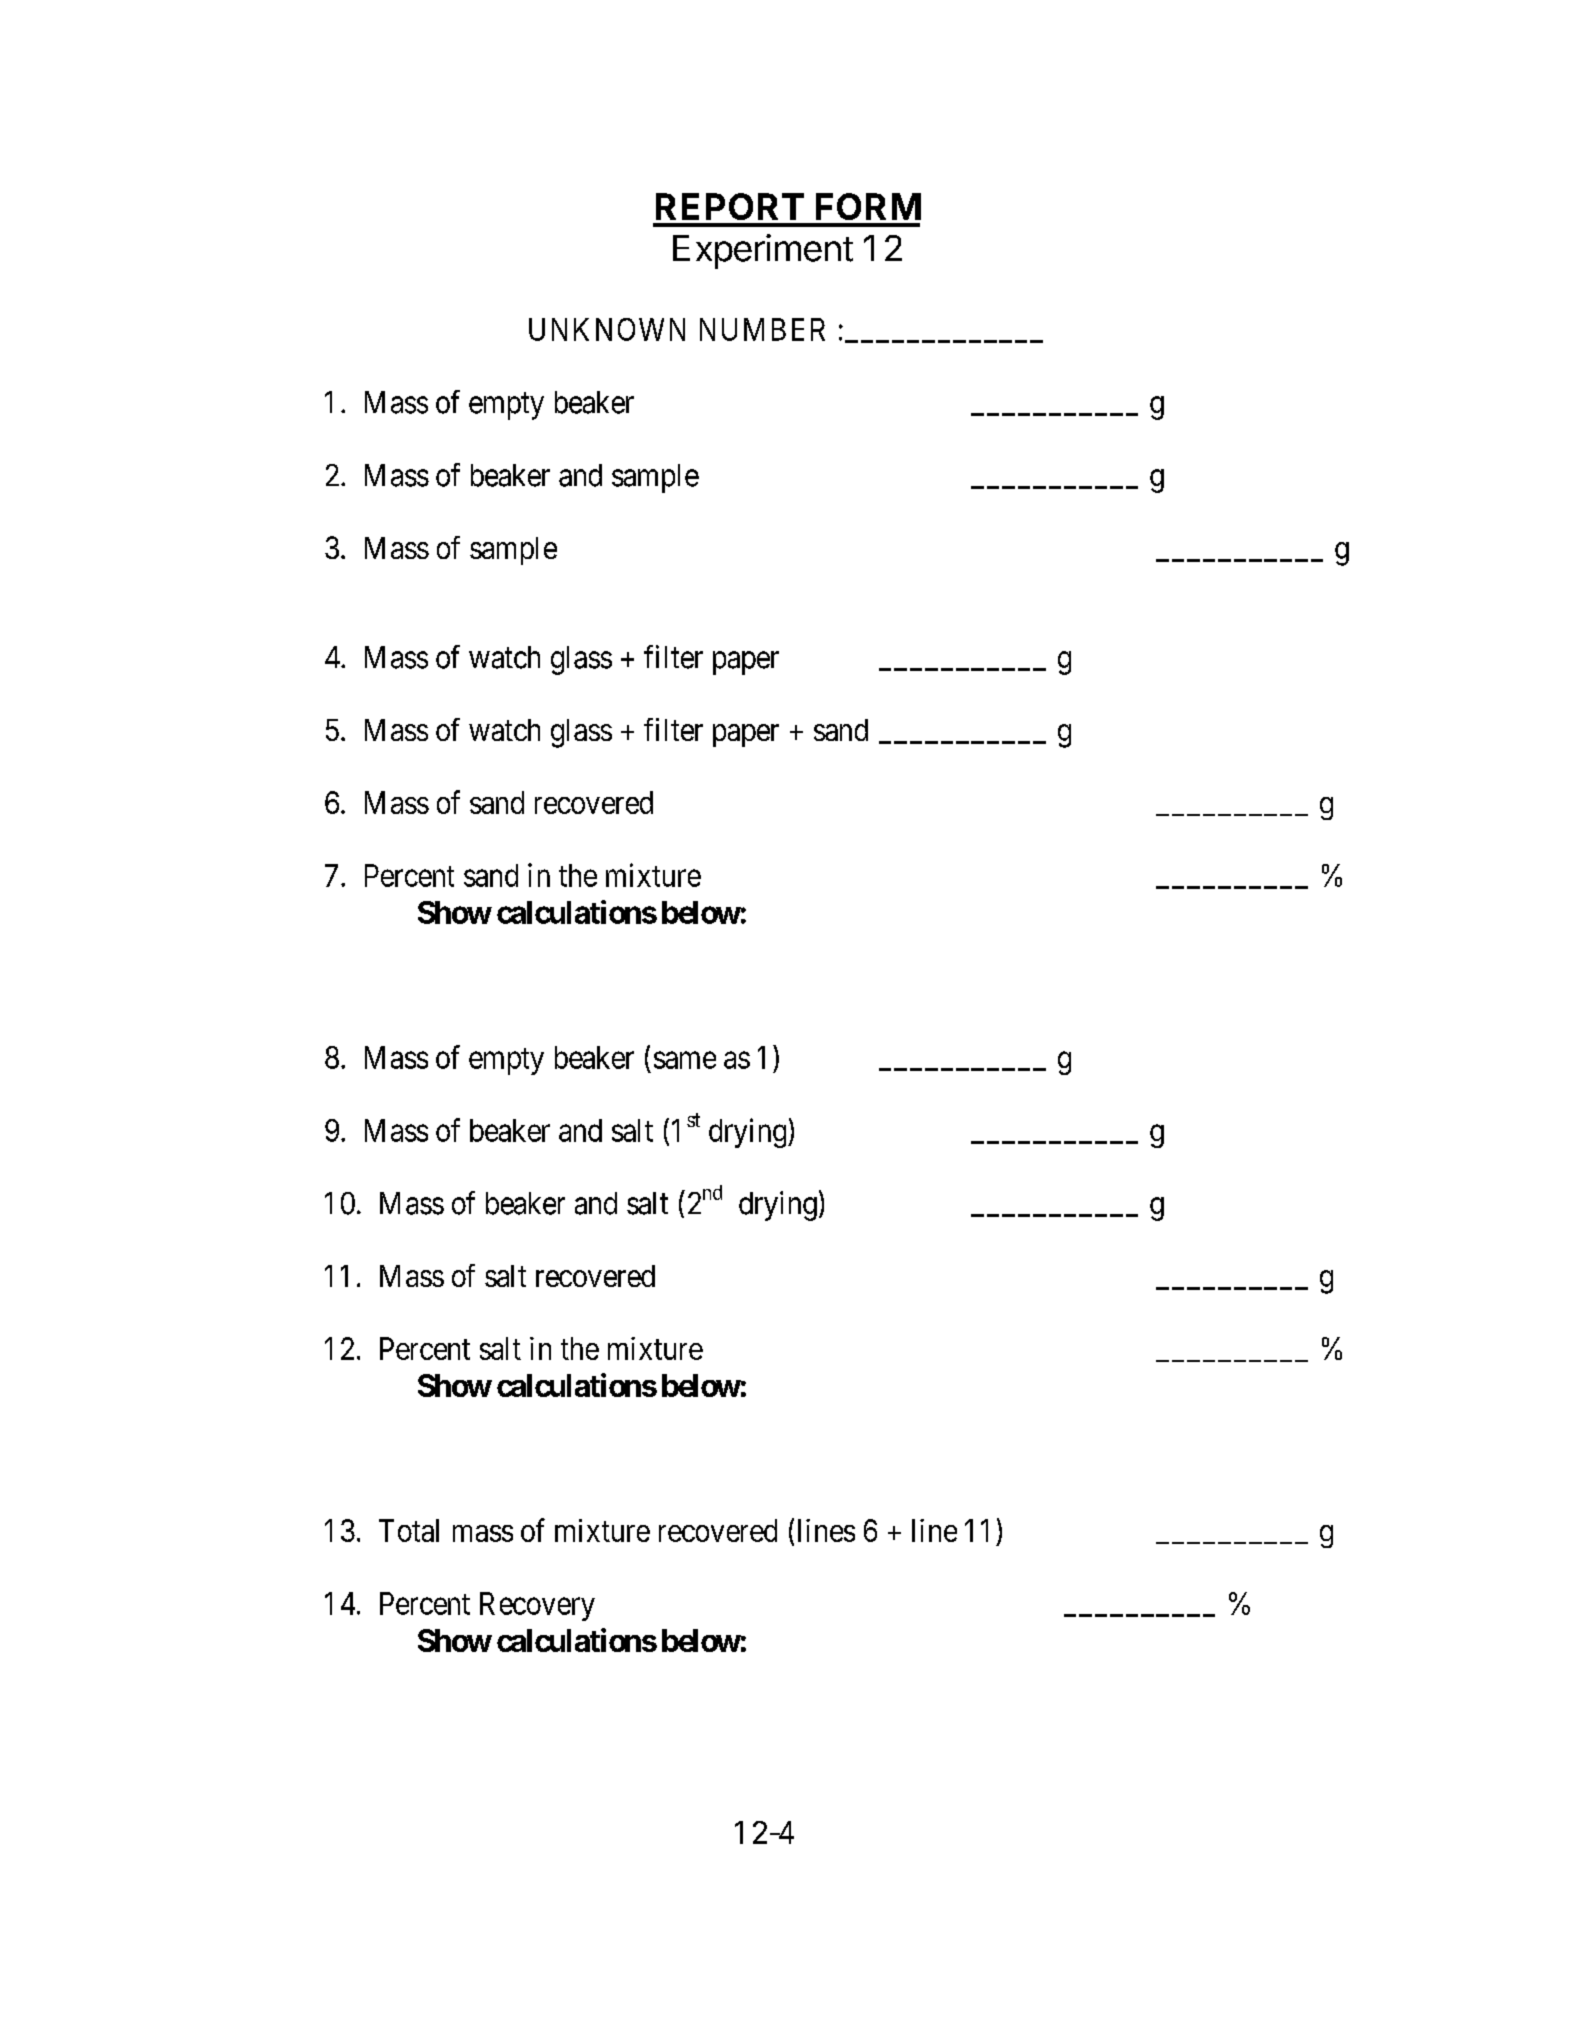  What do you see at coordinates (763, 251) in the screenshot?
I see `Experiment` at bounding box center [763, 251].
